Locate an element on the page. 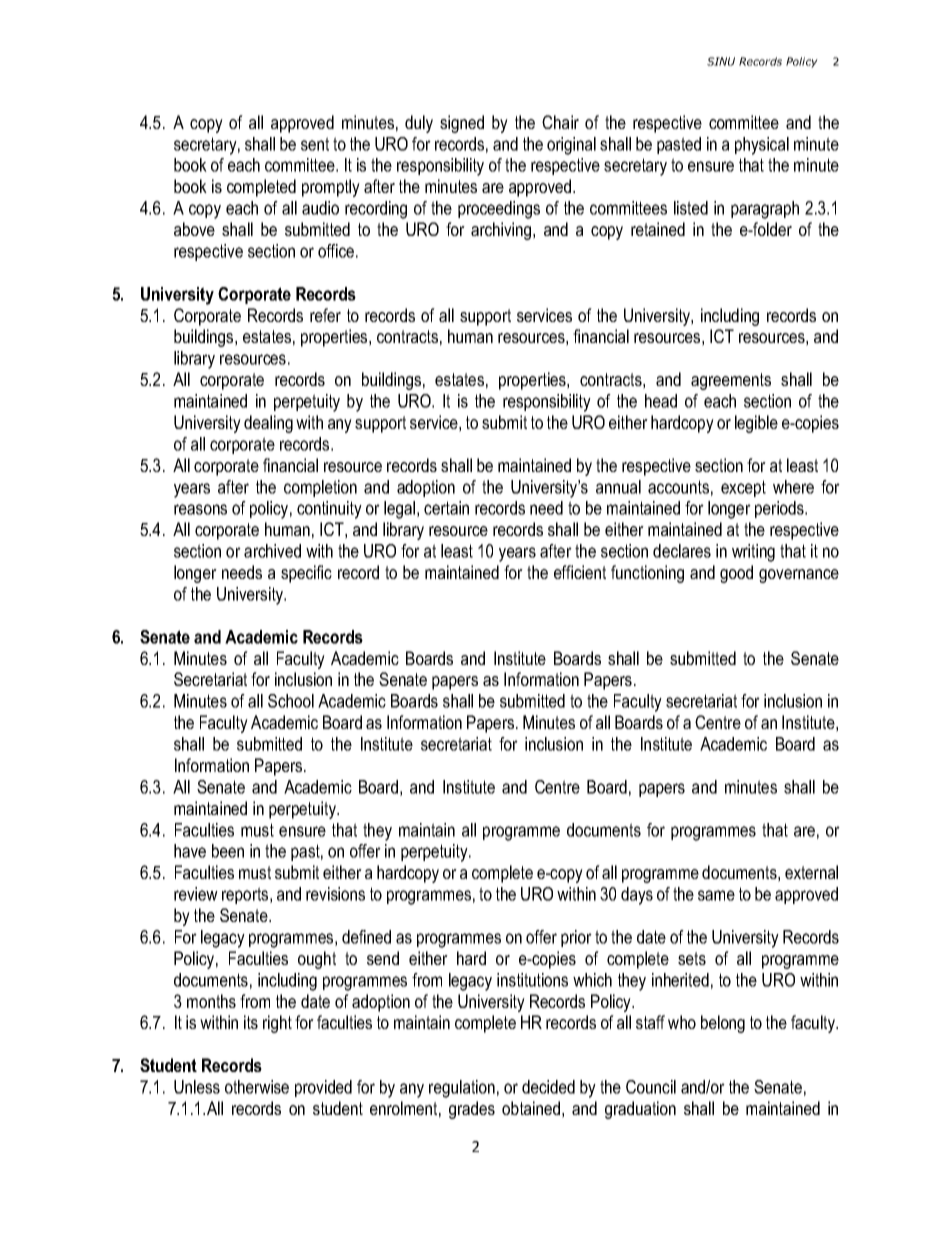 The height and width of the document is (1233, 952). SINU is located at coordinates (721, 61).
